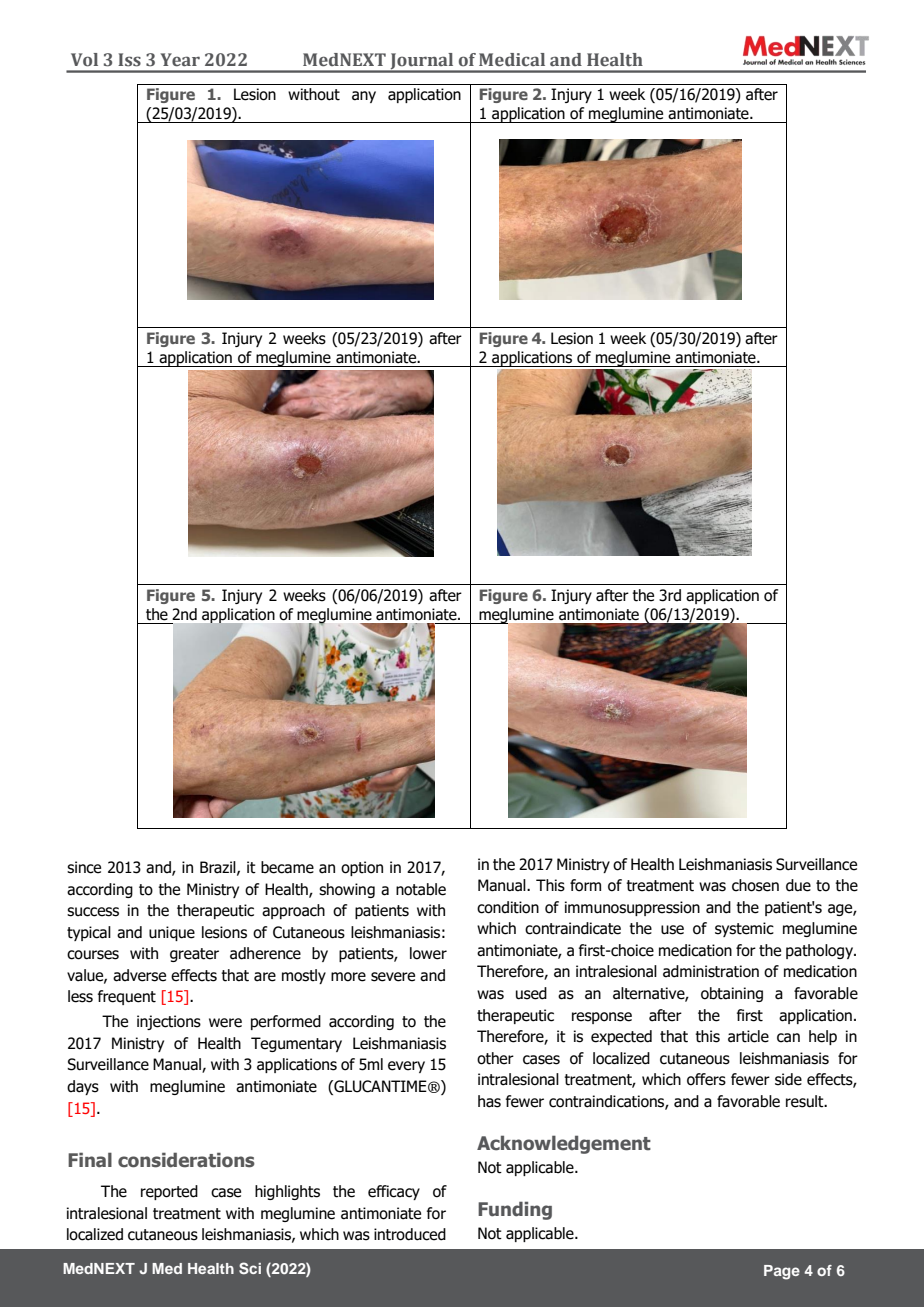 The height and width of the screenshot is (1307, 924). I want to click on obtaining, so click(732, 994).
